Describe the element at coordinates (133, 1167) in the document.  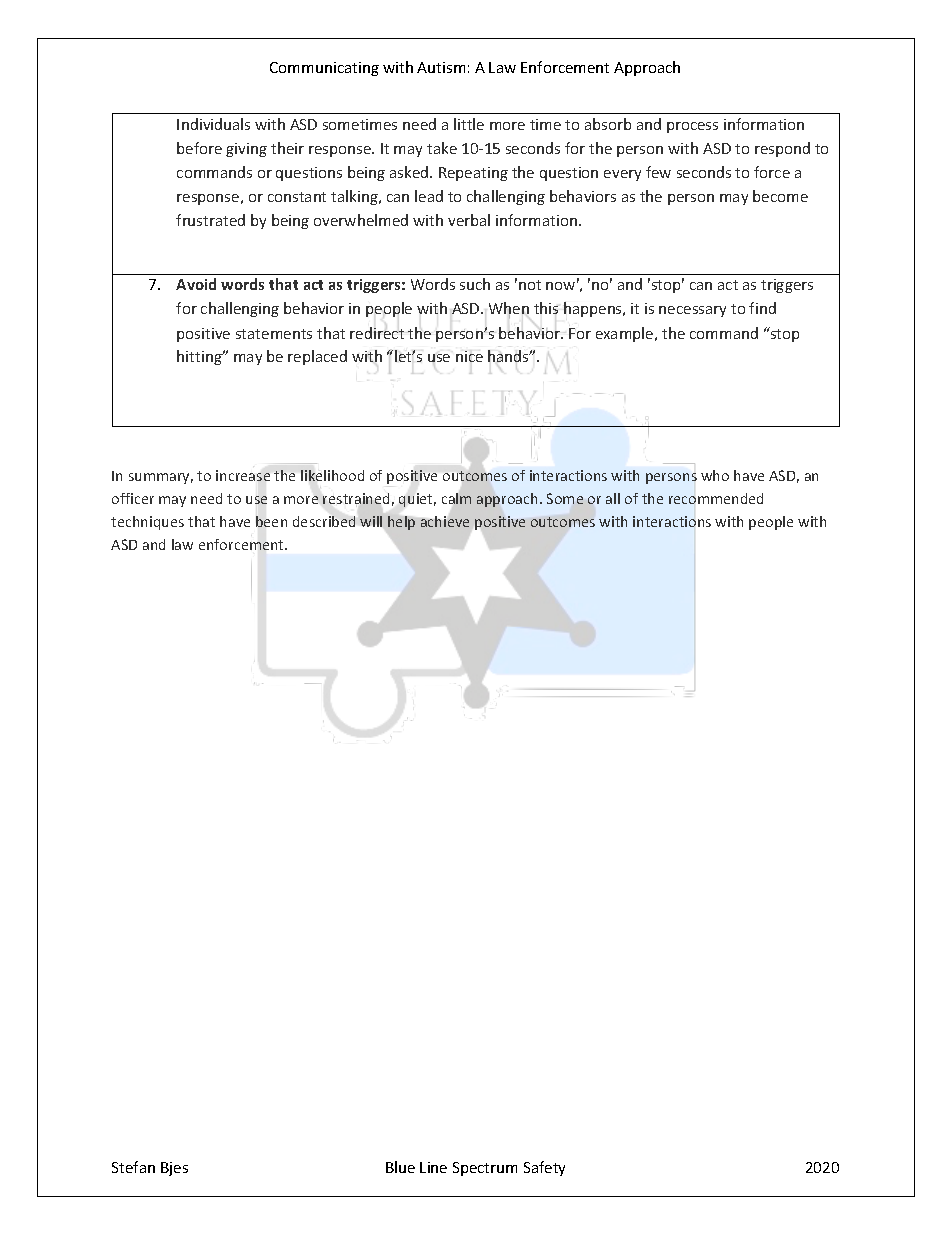
I see `Stefan` at that location.
